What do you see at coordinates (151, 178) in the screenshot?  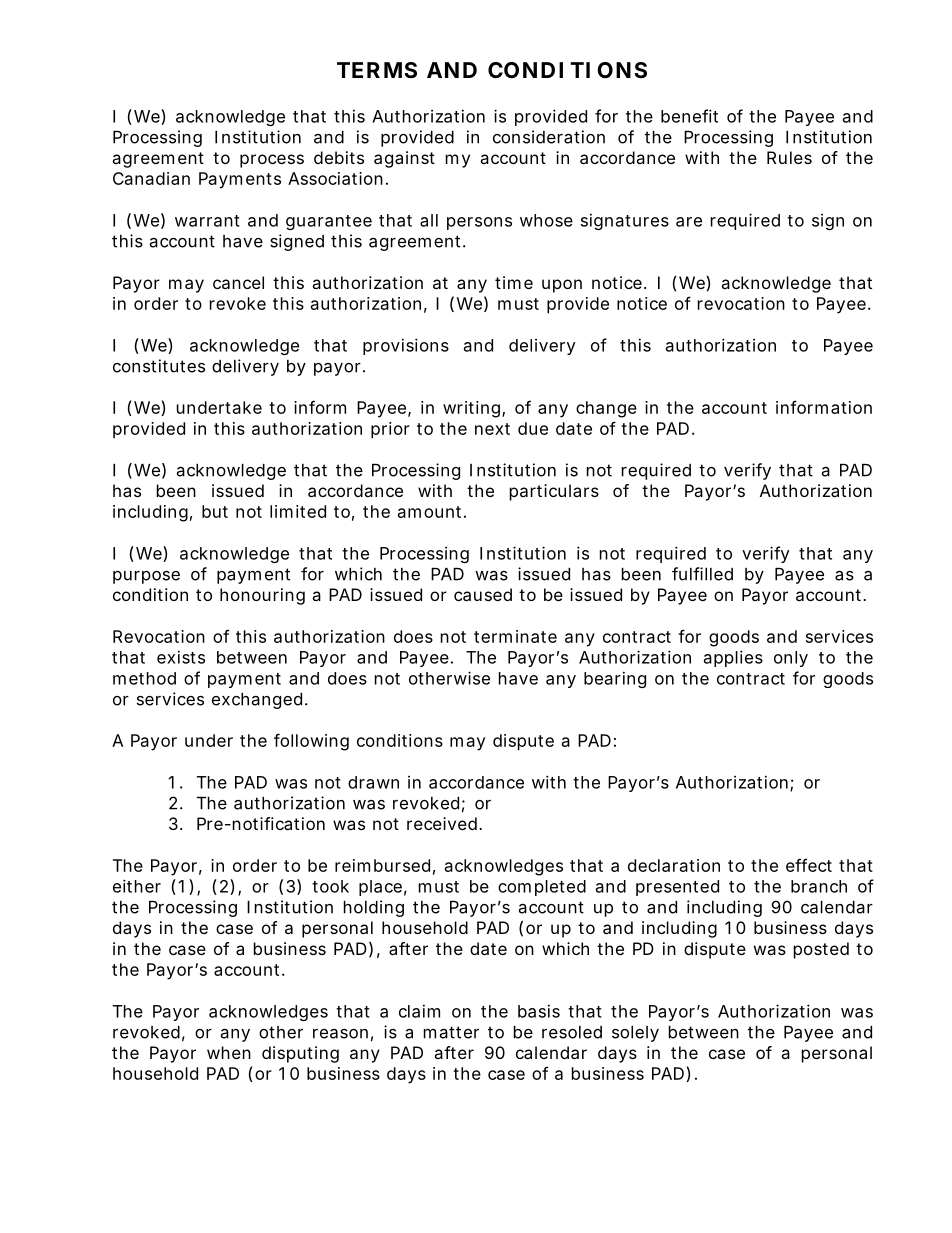 I see `Canadian` at bounding box center [151, 178].
